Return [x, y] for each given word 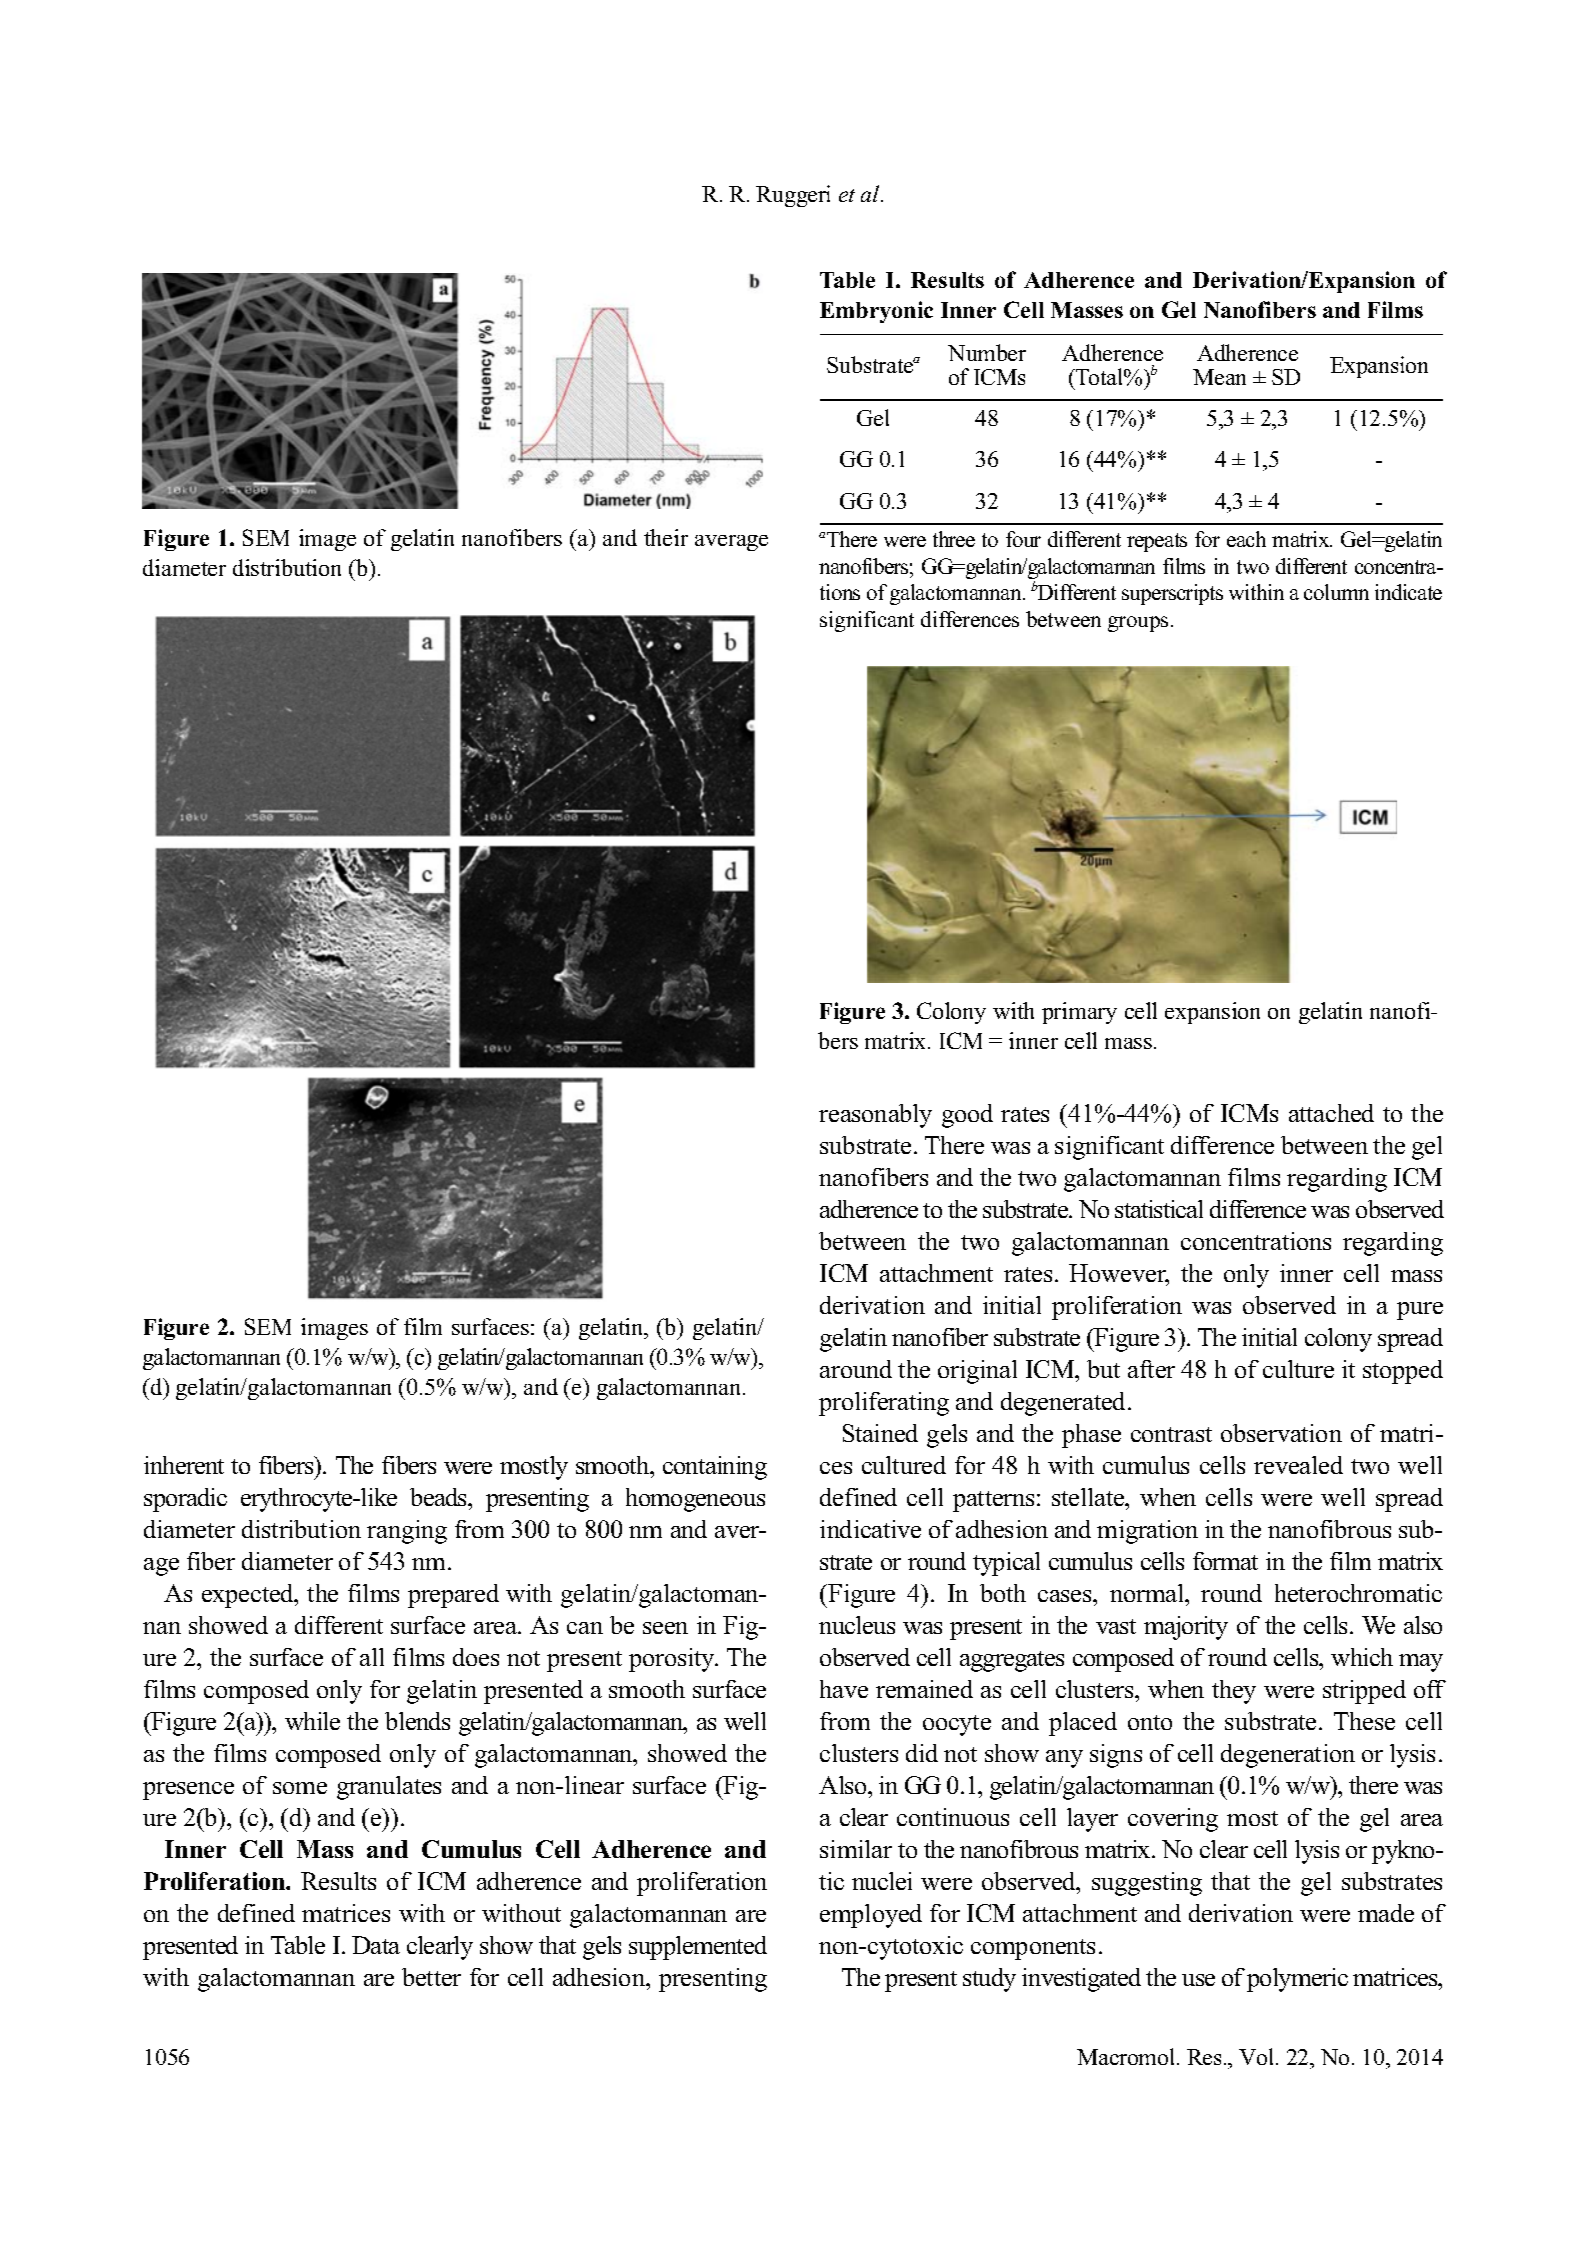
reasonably [875, 1116]
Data [376, 1945]
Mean [1219, 377]
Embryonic [876, 312]
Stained [880, 1433]
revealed [1298, 1465]
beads [440, 1497]
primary [1079, 1013]
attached [1331, 1113]
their [666, 537]
